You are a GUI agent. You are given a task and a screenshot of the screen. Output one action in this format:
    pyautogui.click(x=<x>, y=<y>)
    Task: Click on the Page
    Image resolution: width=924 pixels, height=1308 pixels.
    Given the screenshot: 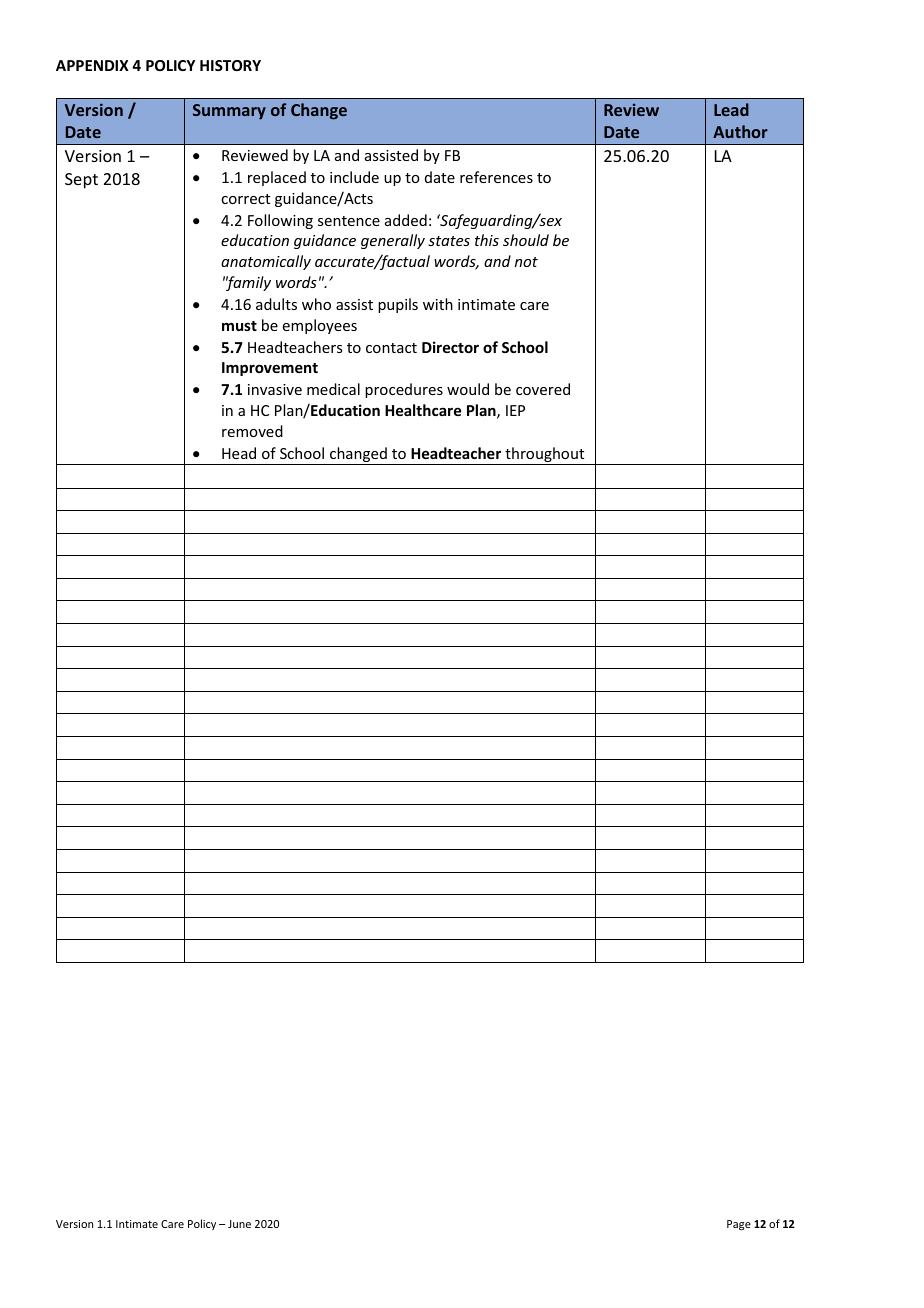 What is the action you would take?
    pyautogui.click(x=739, y=1225)
